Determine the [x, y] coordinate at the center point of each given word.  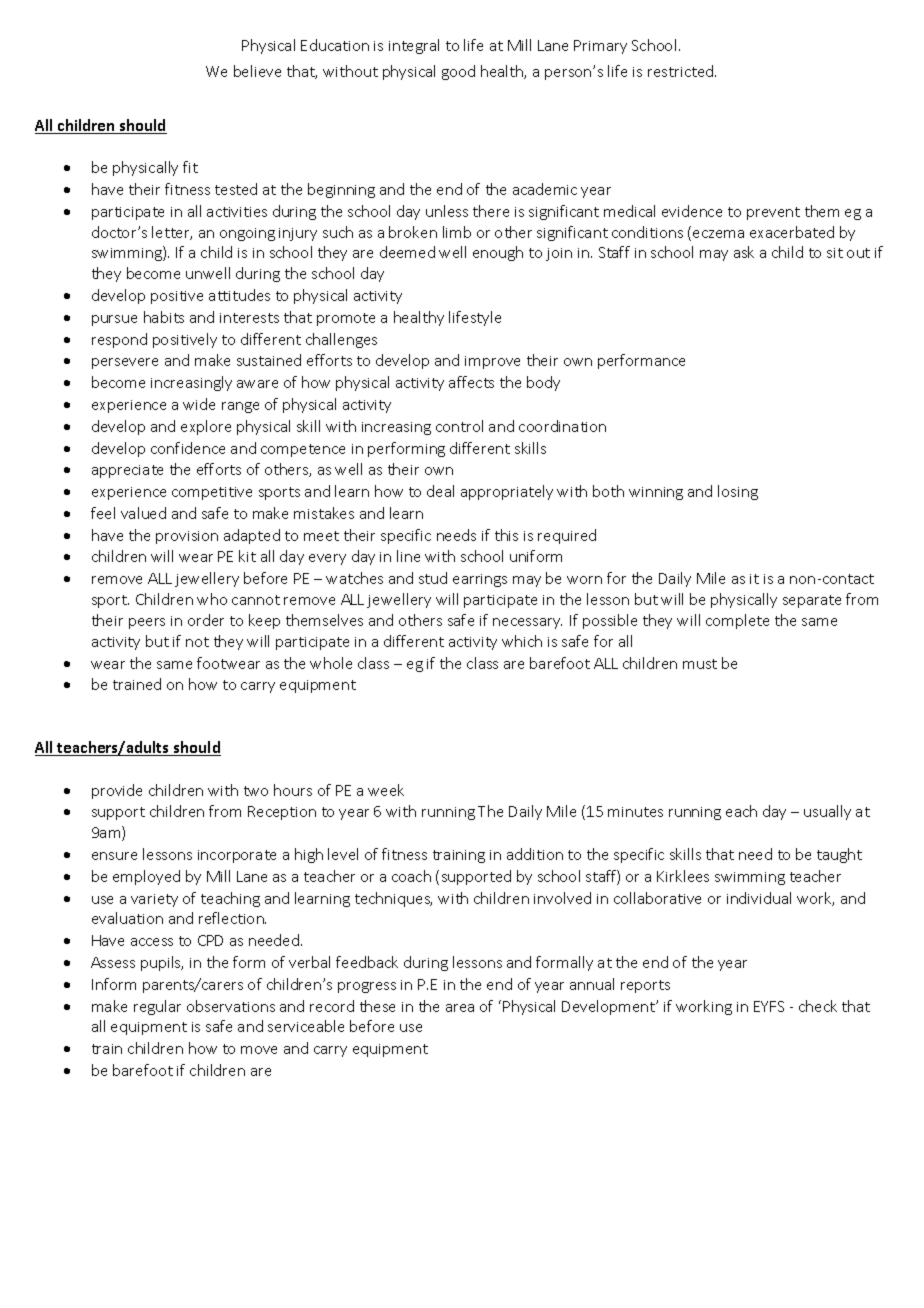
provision [187, 537]
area [460, 1008]
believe [257, 71]
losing [738, 492]
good [458, 72]
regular [157, 1007]
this [506, 535]
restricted [682, 71]
